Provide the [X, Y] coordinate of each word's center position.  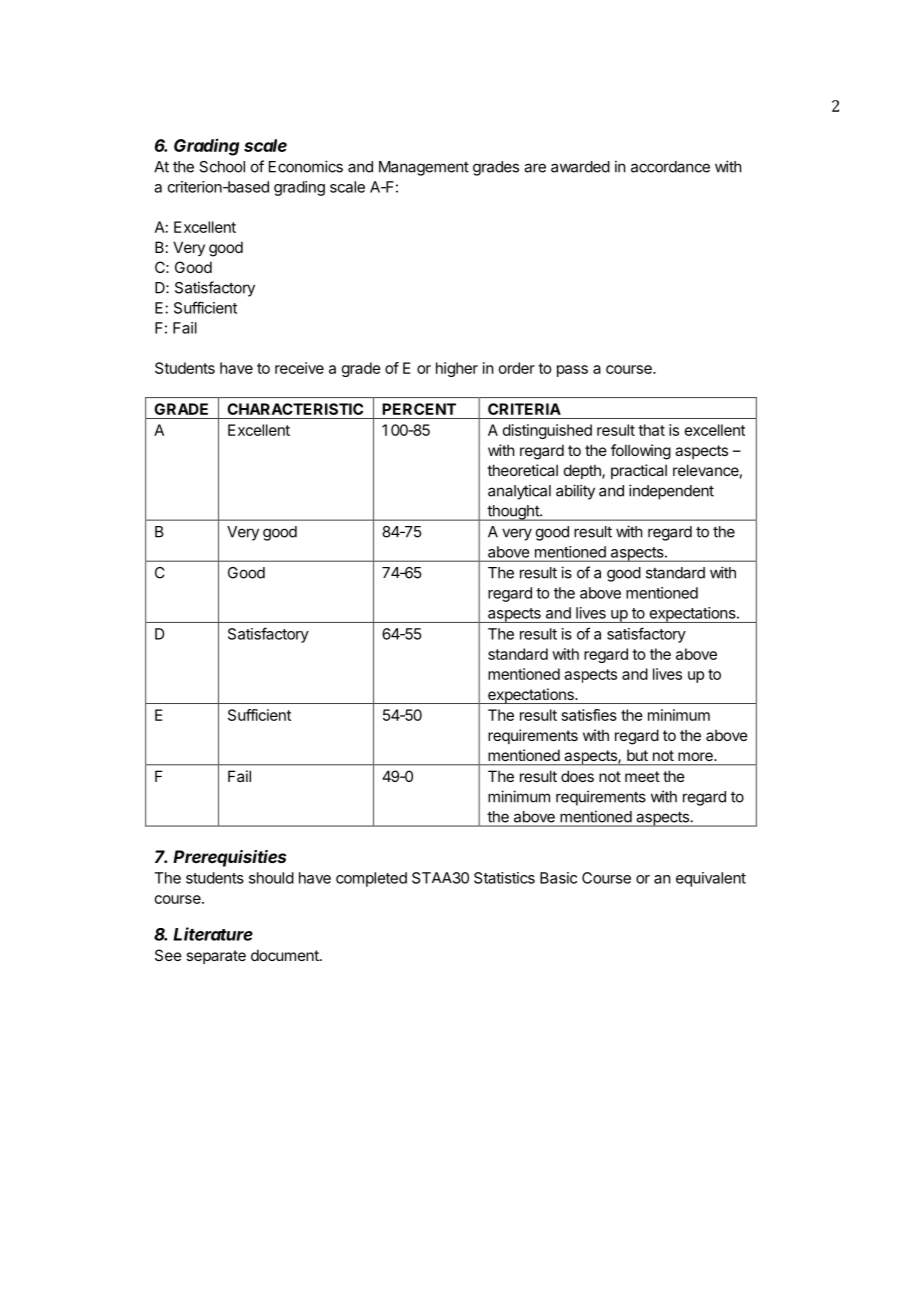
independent [671, 492]
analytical [519, 492]
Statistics [504, 878]
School [222, 167]
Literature [213, 934]
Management [424, 168]
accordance [670, 167]
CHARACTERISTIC [295, 409]
